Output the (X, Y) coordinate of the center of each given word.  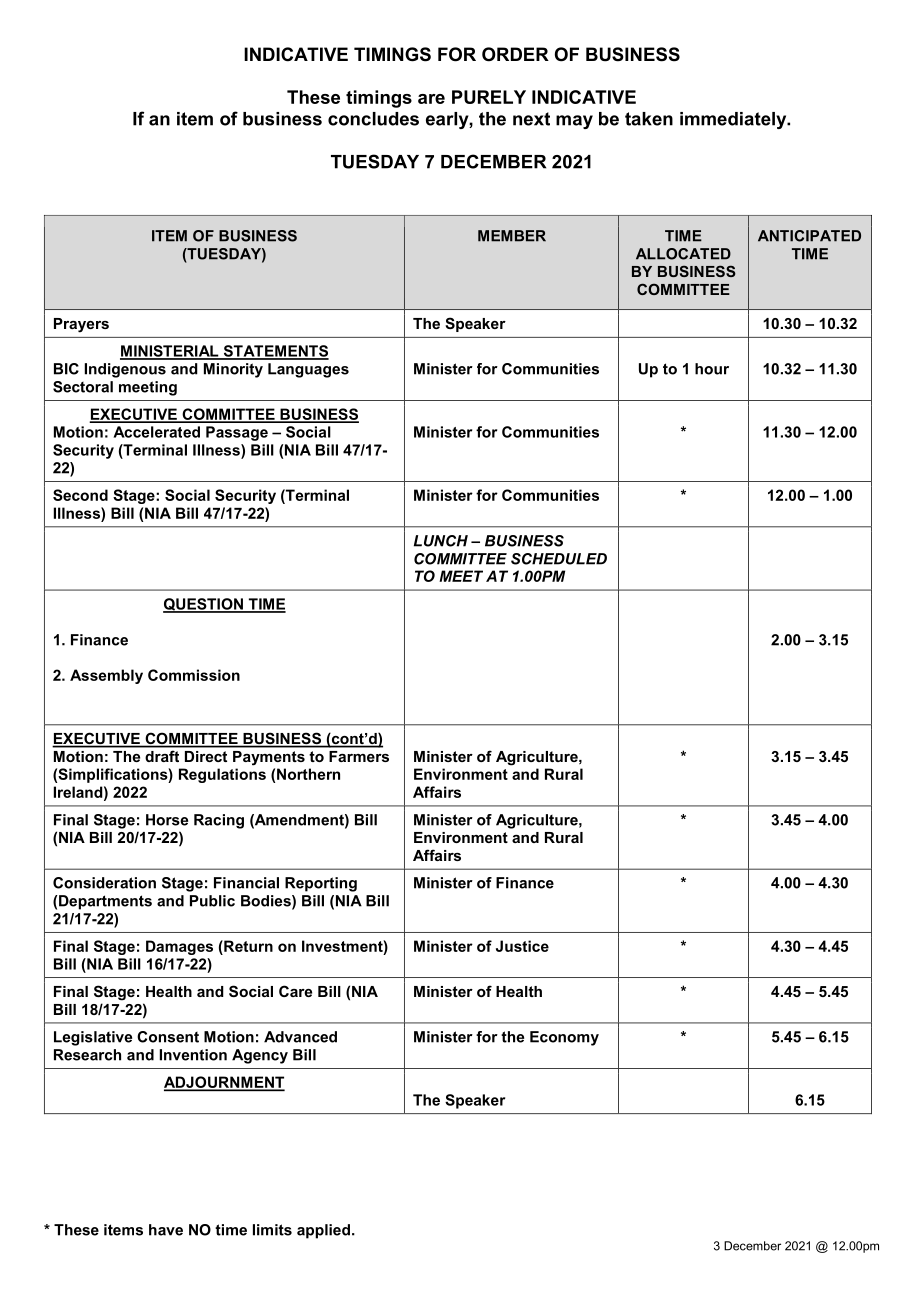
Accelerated (156, 432)
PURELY (489, 97)
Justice (522, 946)
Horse (167, 820)
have (166, 1230)
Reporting (321, 884)
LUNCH (441, 541)
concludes (373, 119)
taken (649, 119)
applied (323, 1231)
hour (712, 369)
